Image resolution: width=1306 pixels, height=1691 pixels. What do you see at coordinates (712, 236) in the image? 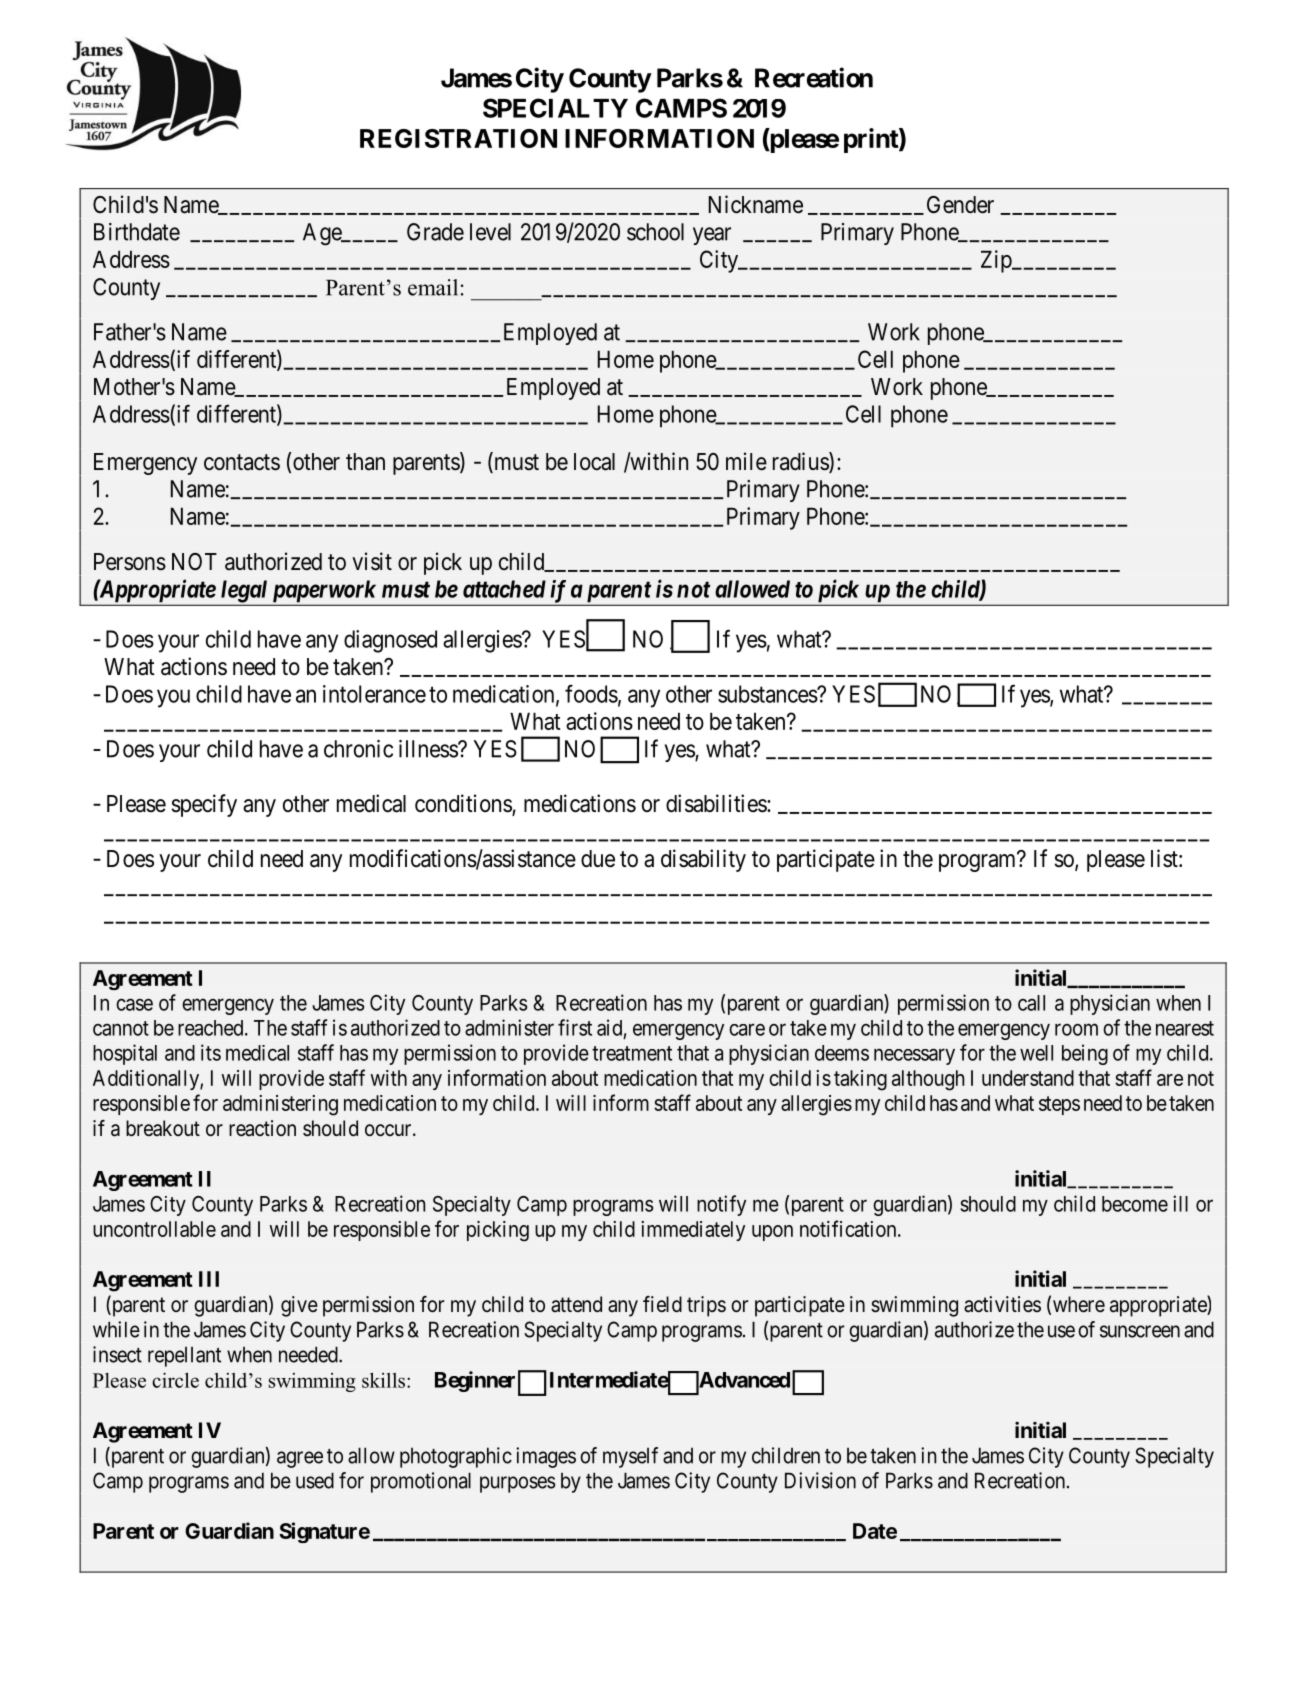
I see `year` at bounding box center [712, 236].
